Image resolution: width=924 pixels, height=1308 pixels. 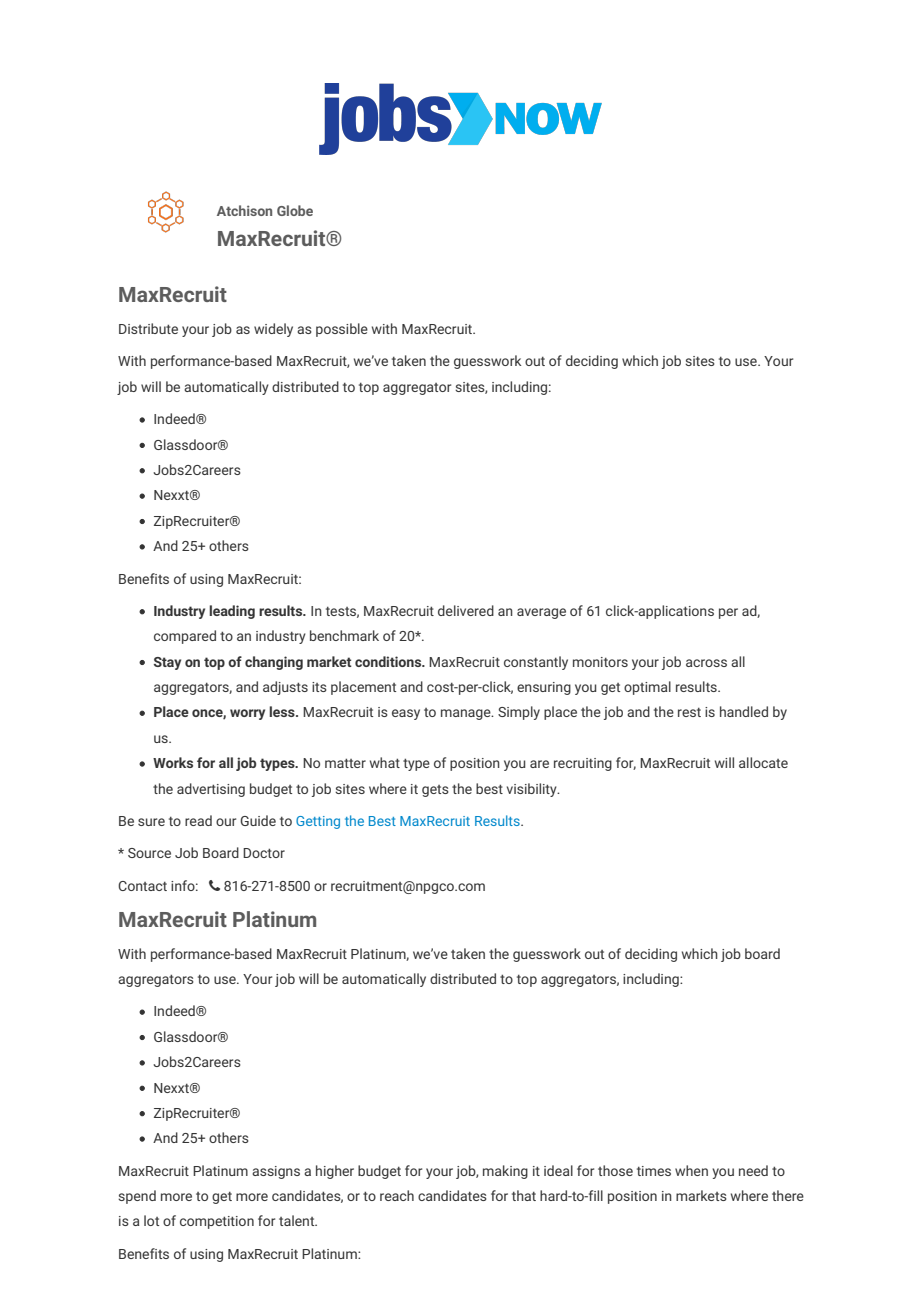 I want to click on leading, so click(x=232, y=612).
